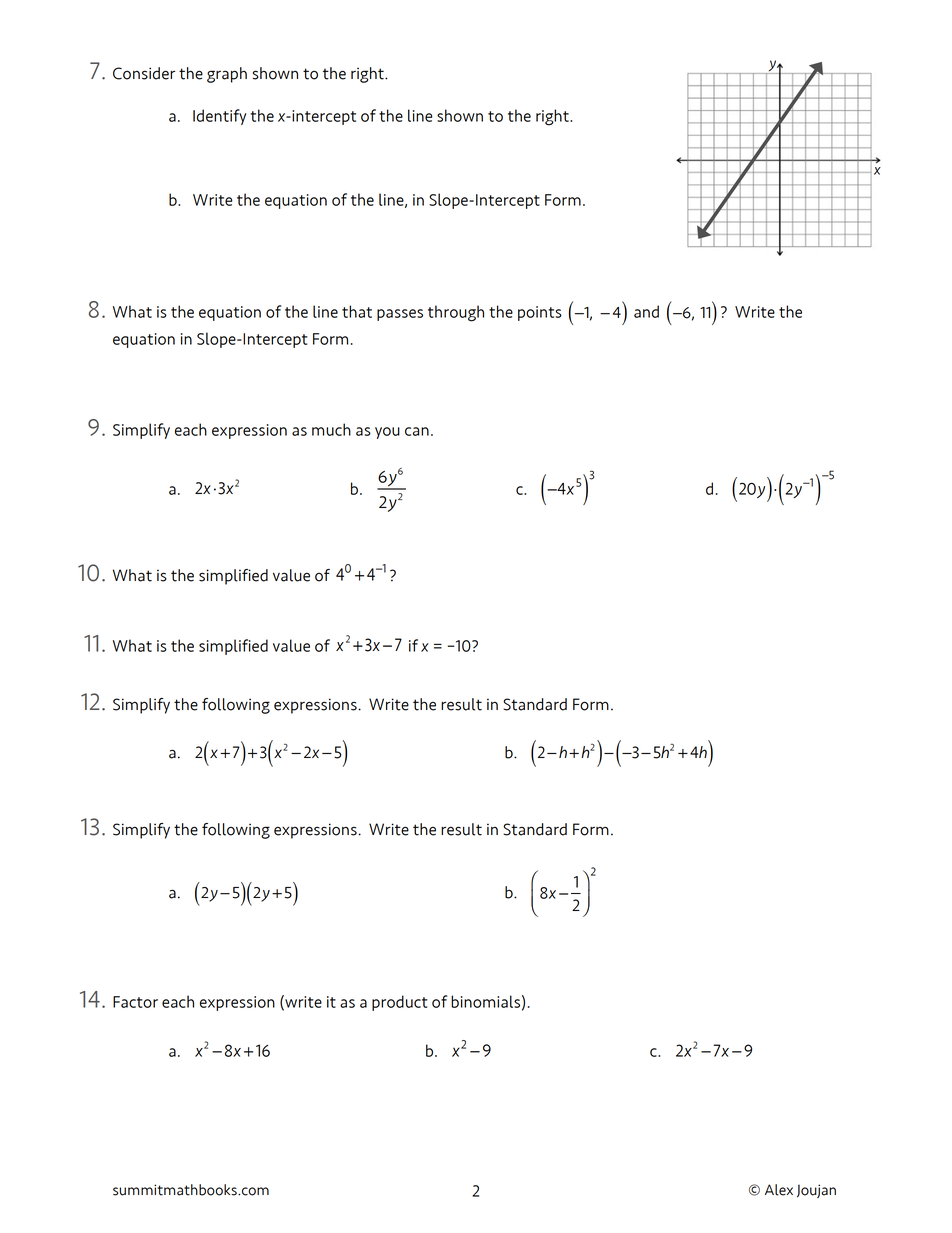 The width and height of the screenshot is (952, 1233). I want to click on can, so click(417, 431).
